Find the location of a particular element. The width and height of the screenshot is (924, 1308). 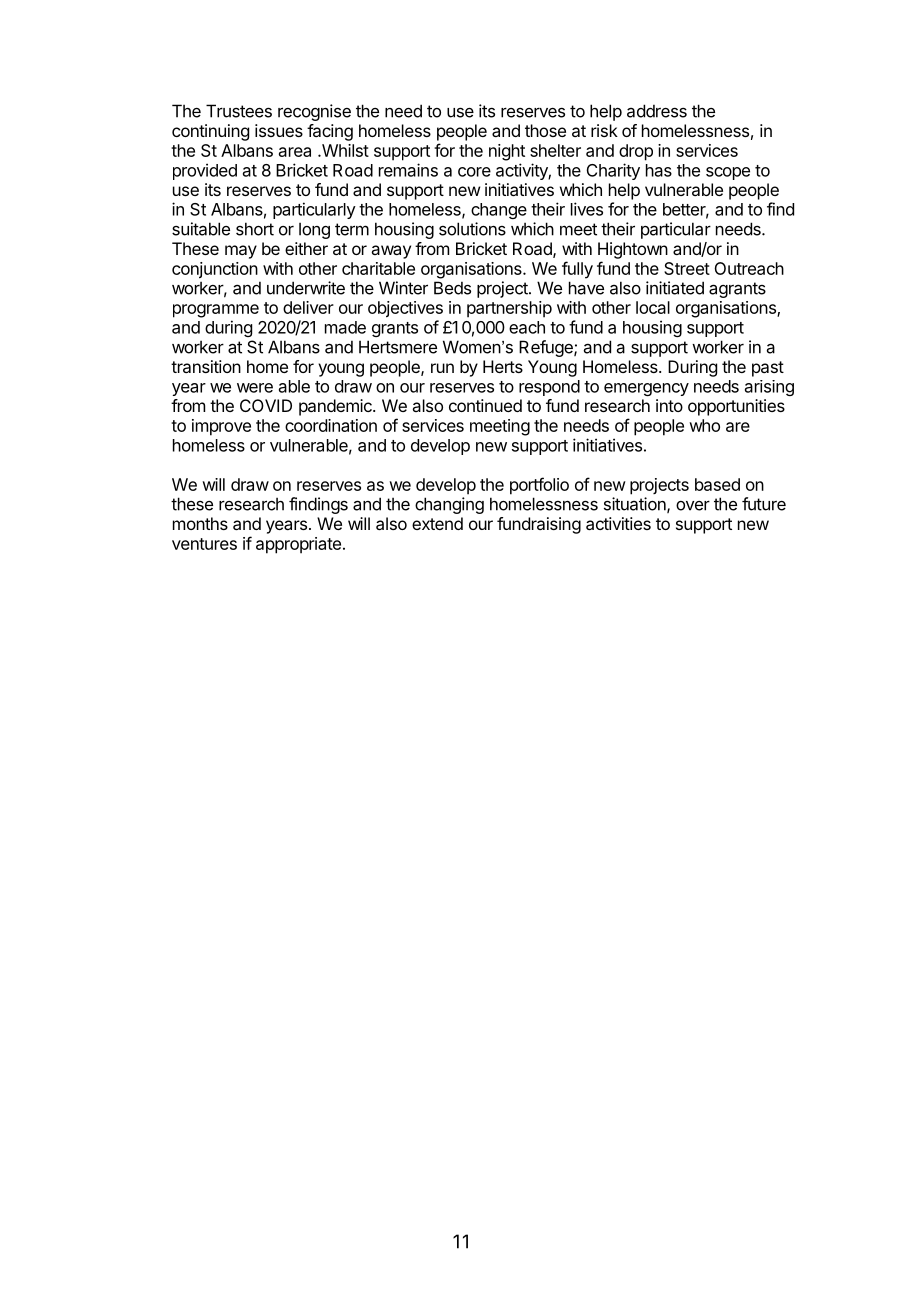

Beds is located at coordinates (452, 288).
